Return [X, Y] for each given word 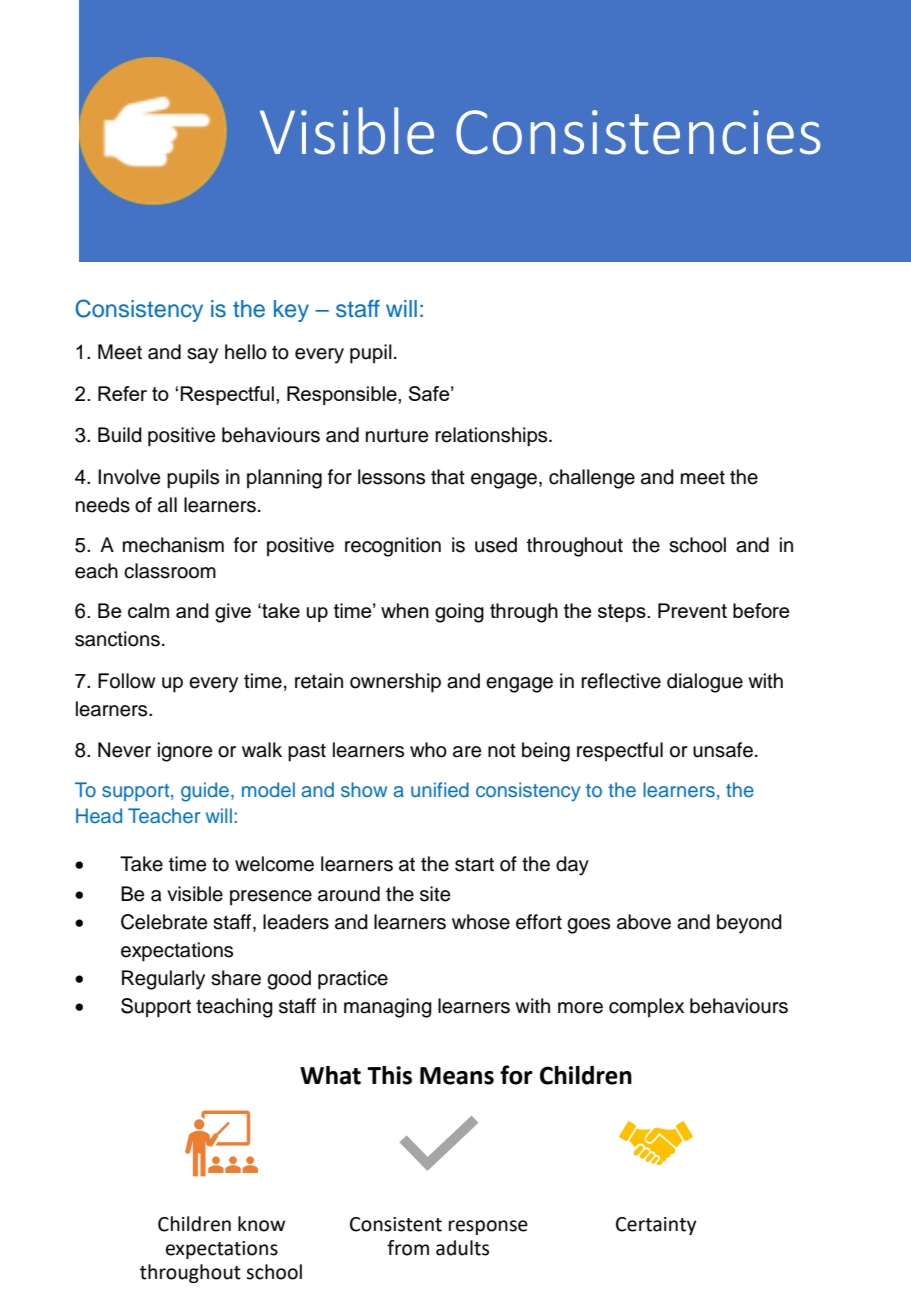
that [448, 477]
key [291, 311]
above [644, 922]
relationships [492, 437]
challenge [592, 479]
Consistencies [638, 132]
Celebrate [164, 922]
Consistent [396, 1224]
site [435, 894]
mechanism [173, 545]
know [261, 1224]
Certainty [656, 1226]
